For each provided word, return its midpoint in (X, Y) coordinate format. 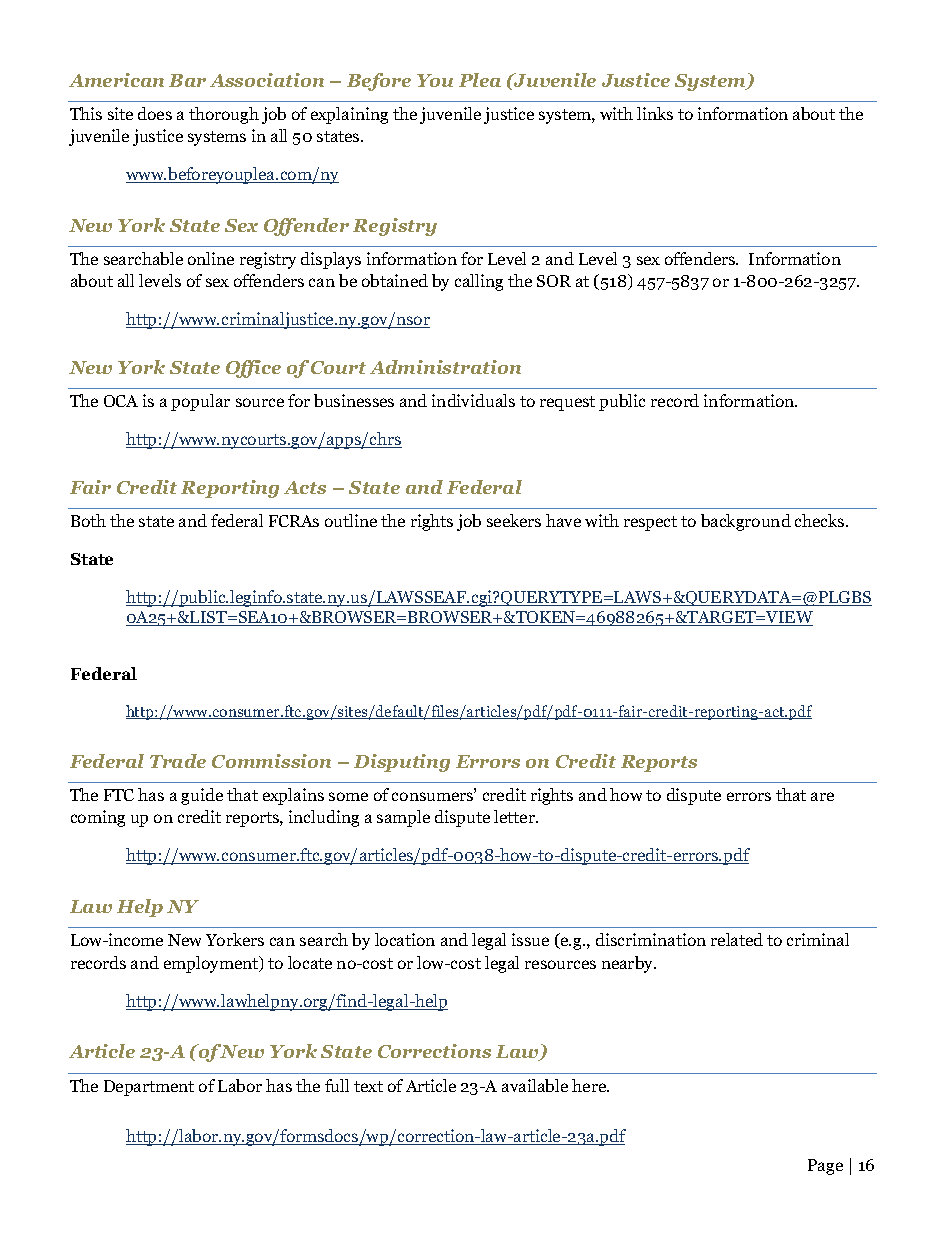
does (155, 113)
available (535, 1085)
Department (149, 1088)
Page (825, 1167)
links (655, 113)
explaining (349, 115)
